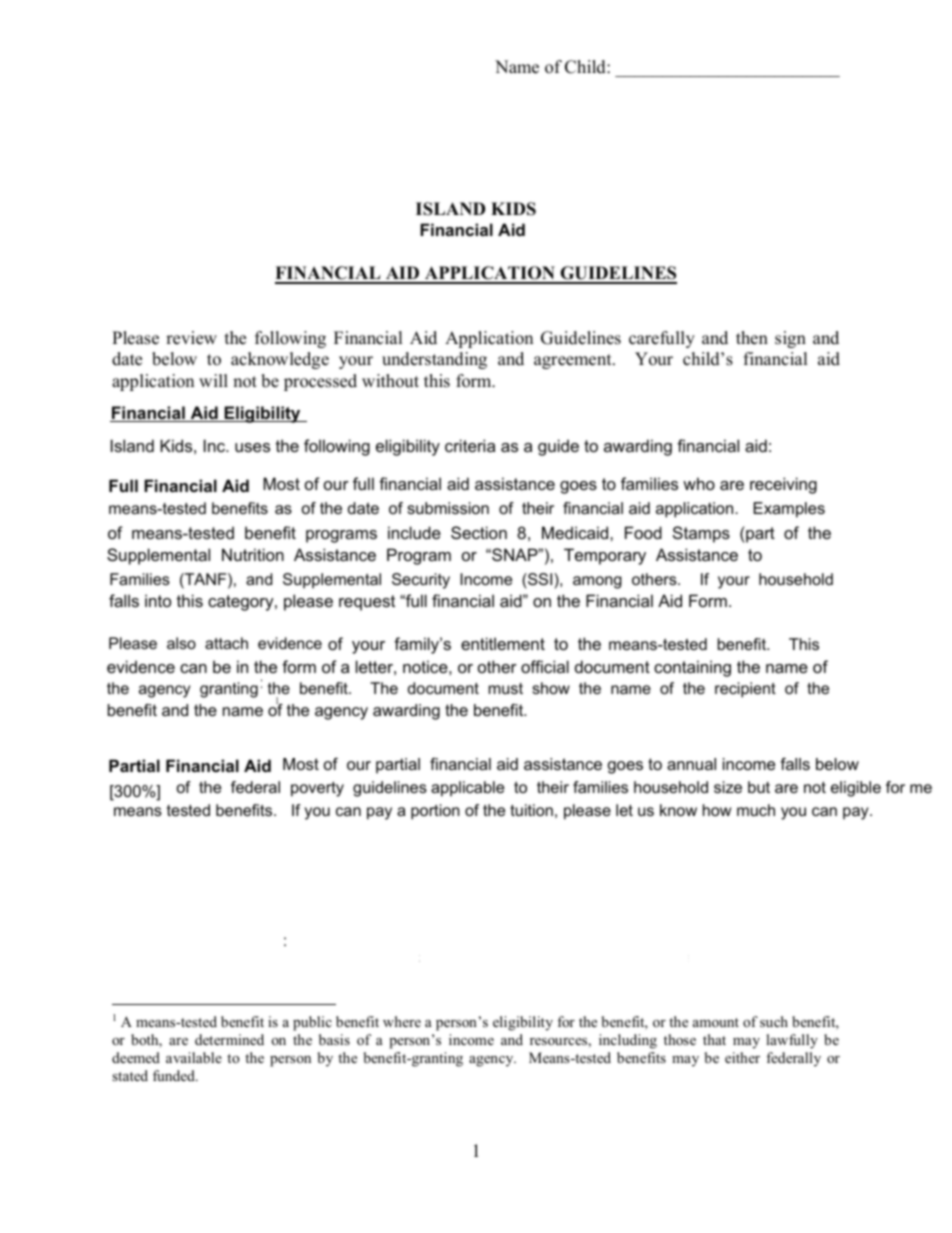  I want to click on available, so click(194, 1057).
